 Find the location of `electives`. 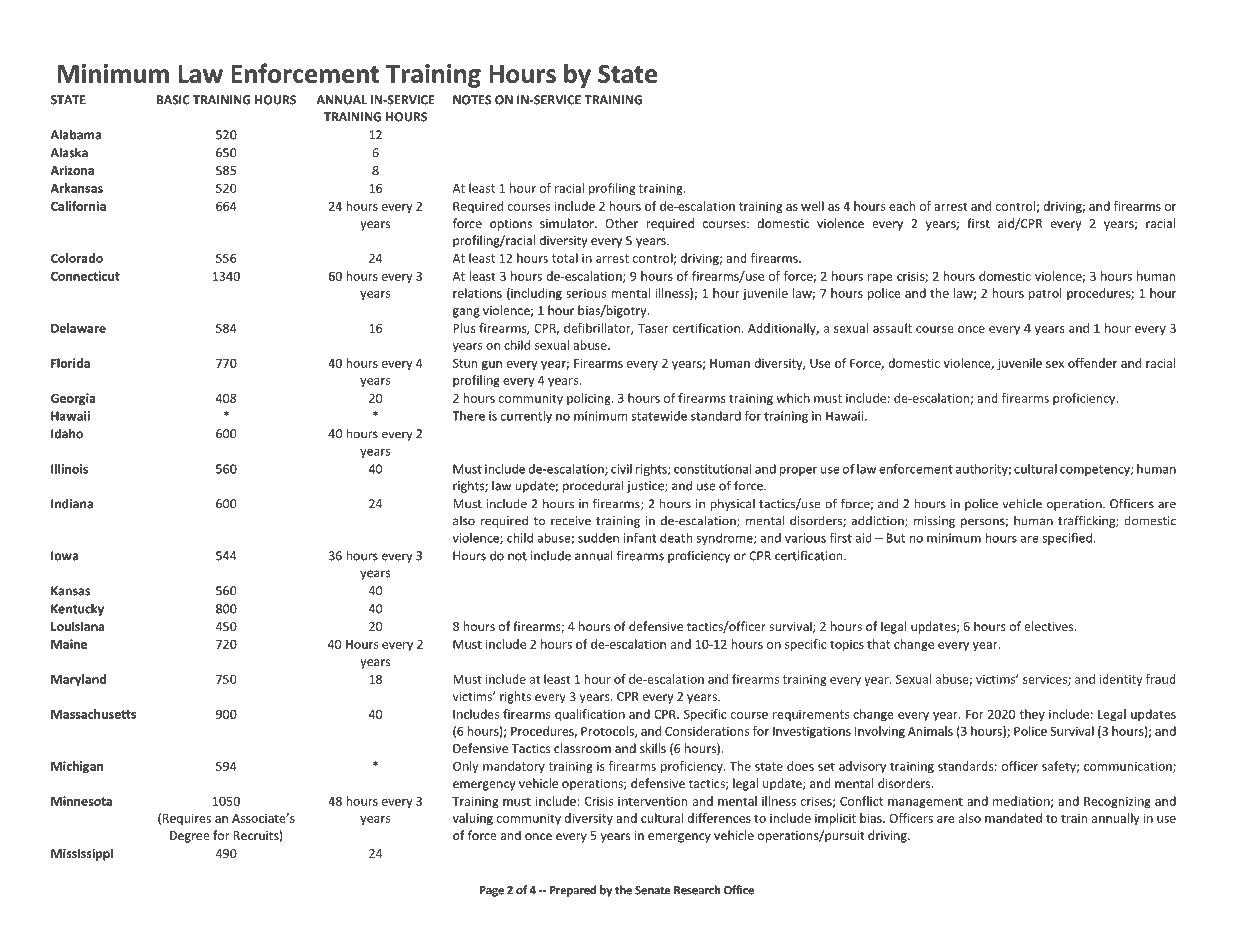

electives is located at coordinates (1050, 626).
